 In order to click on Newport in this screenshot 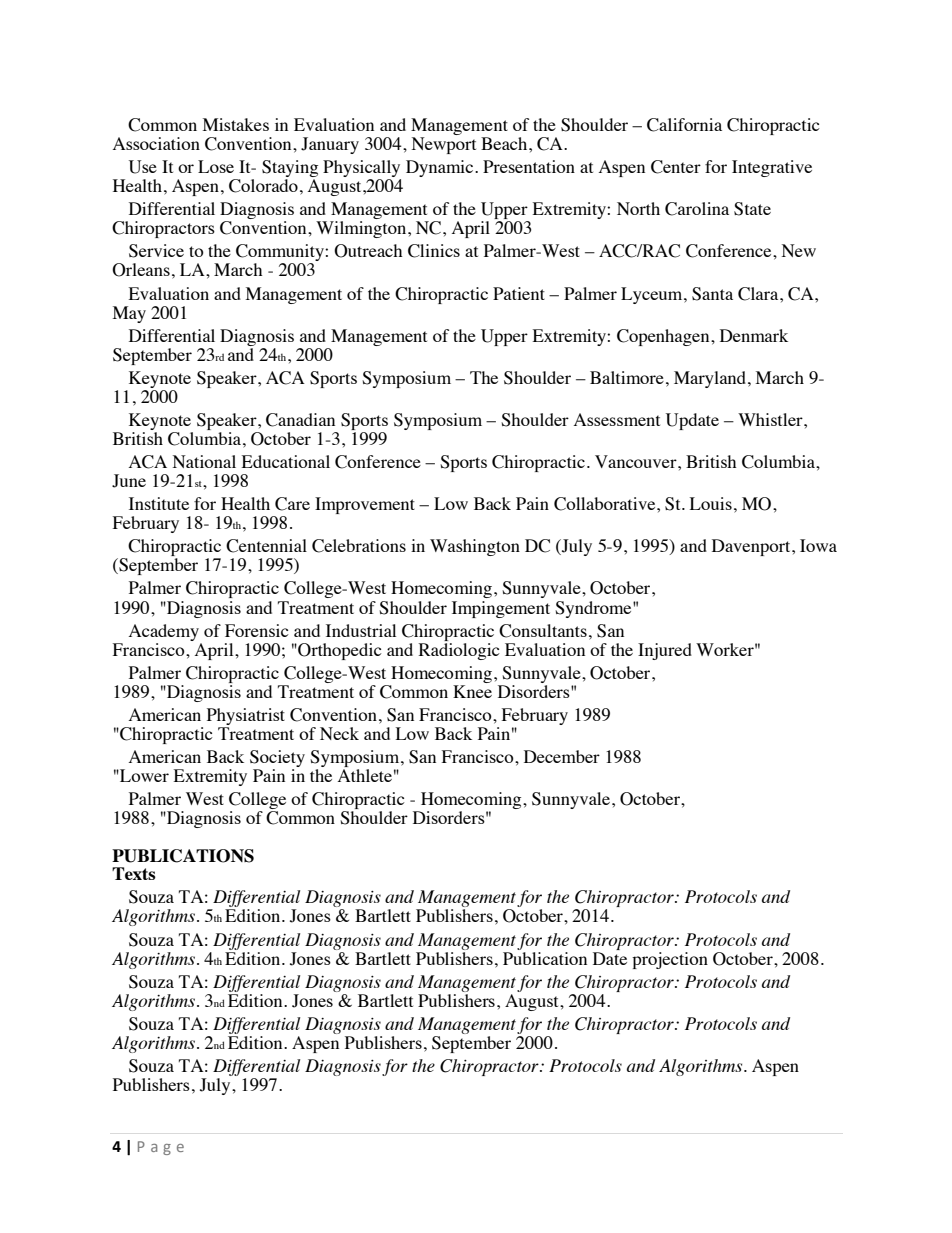, I will do `click(444, 145)`.
